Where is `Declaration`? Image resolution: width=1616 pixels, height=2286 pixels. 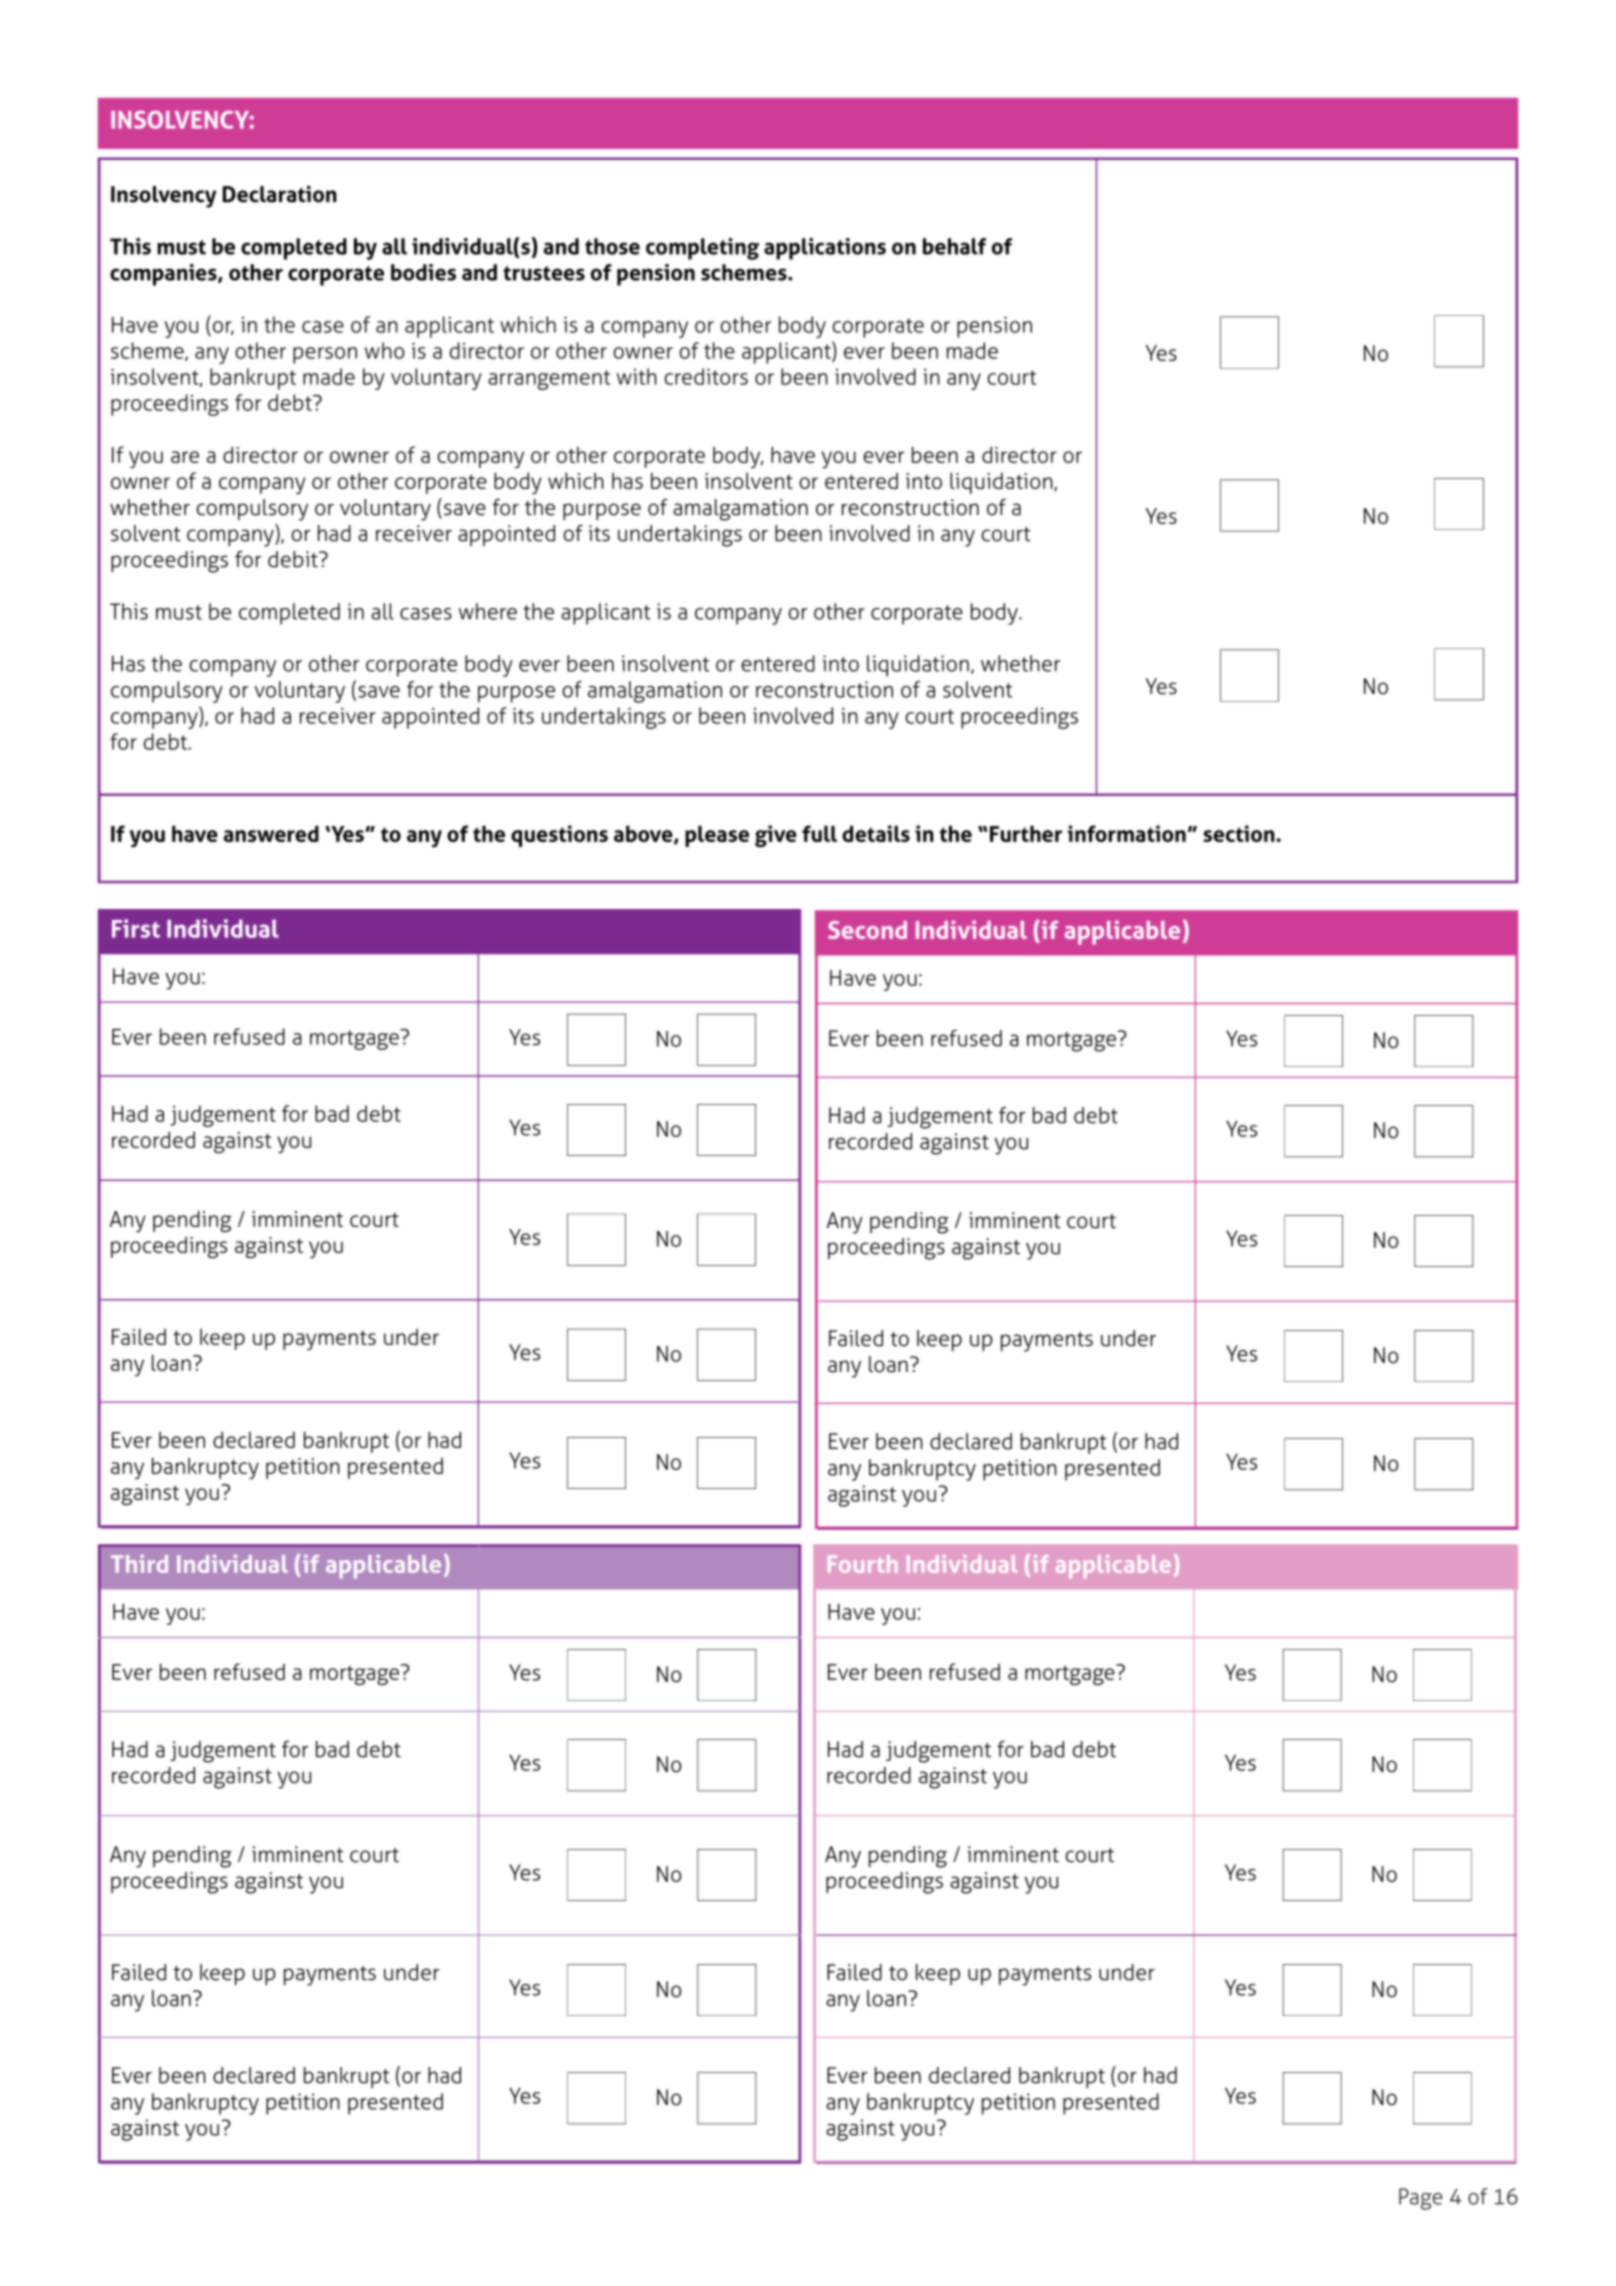
Declaration is located at coordinates (280, 194).
